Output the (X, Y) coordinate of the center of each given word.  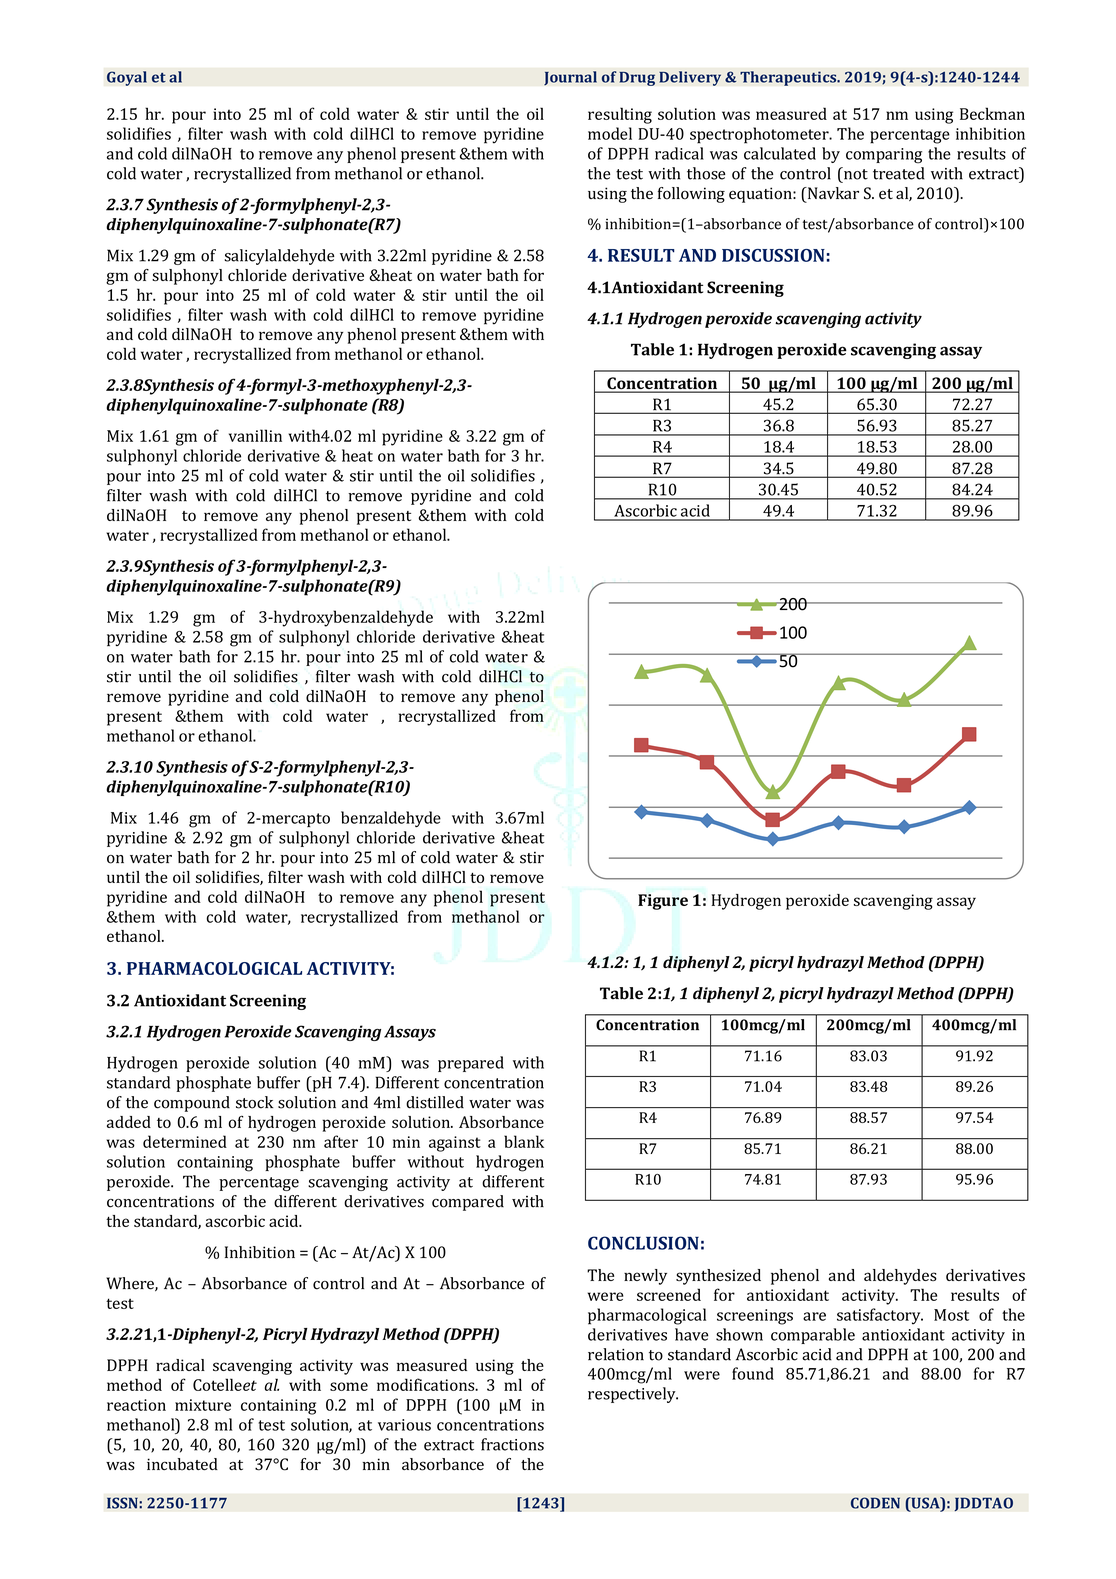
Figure (663, 902)
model (610, 133)
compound (192, 1104)
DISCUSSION (773, 255)
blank (524, 1141)
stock (254, 1102)
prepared (471, 1064)
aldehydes (900, 1277)
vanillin (255, 435)
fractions (512, 1444)
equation (761, 195)
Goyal (127, 78)
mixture (203, 1405)
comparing (884, 156)
